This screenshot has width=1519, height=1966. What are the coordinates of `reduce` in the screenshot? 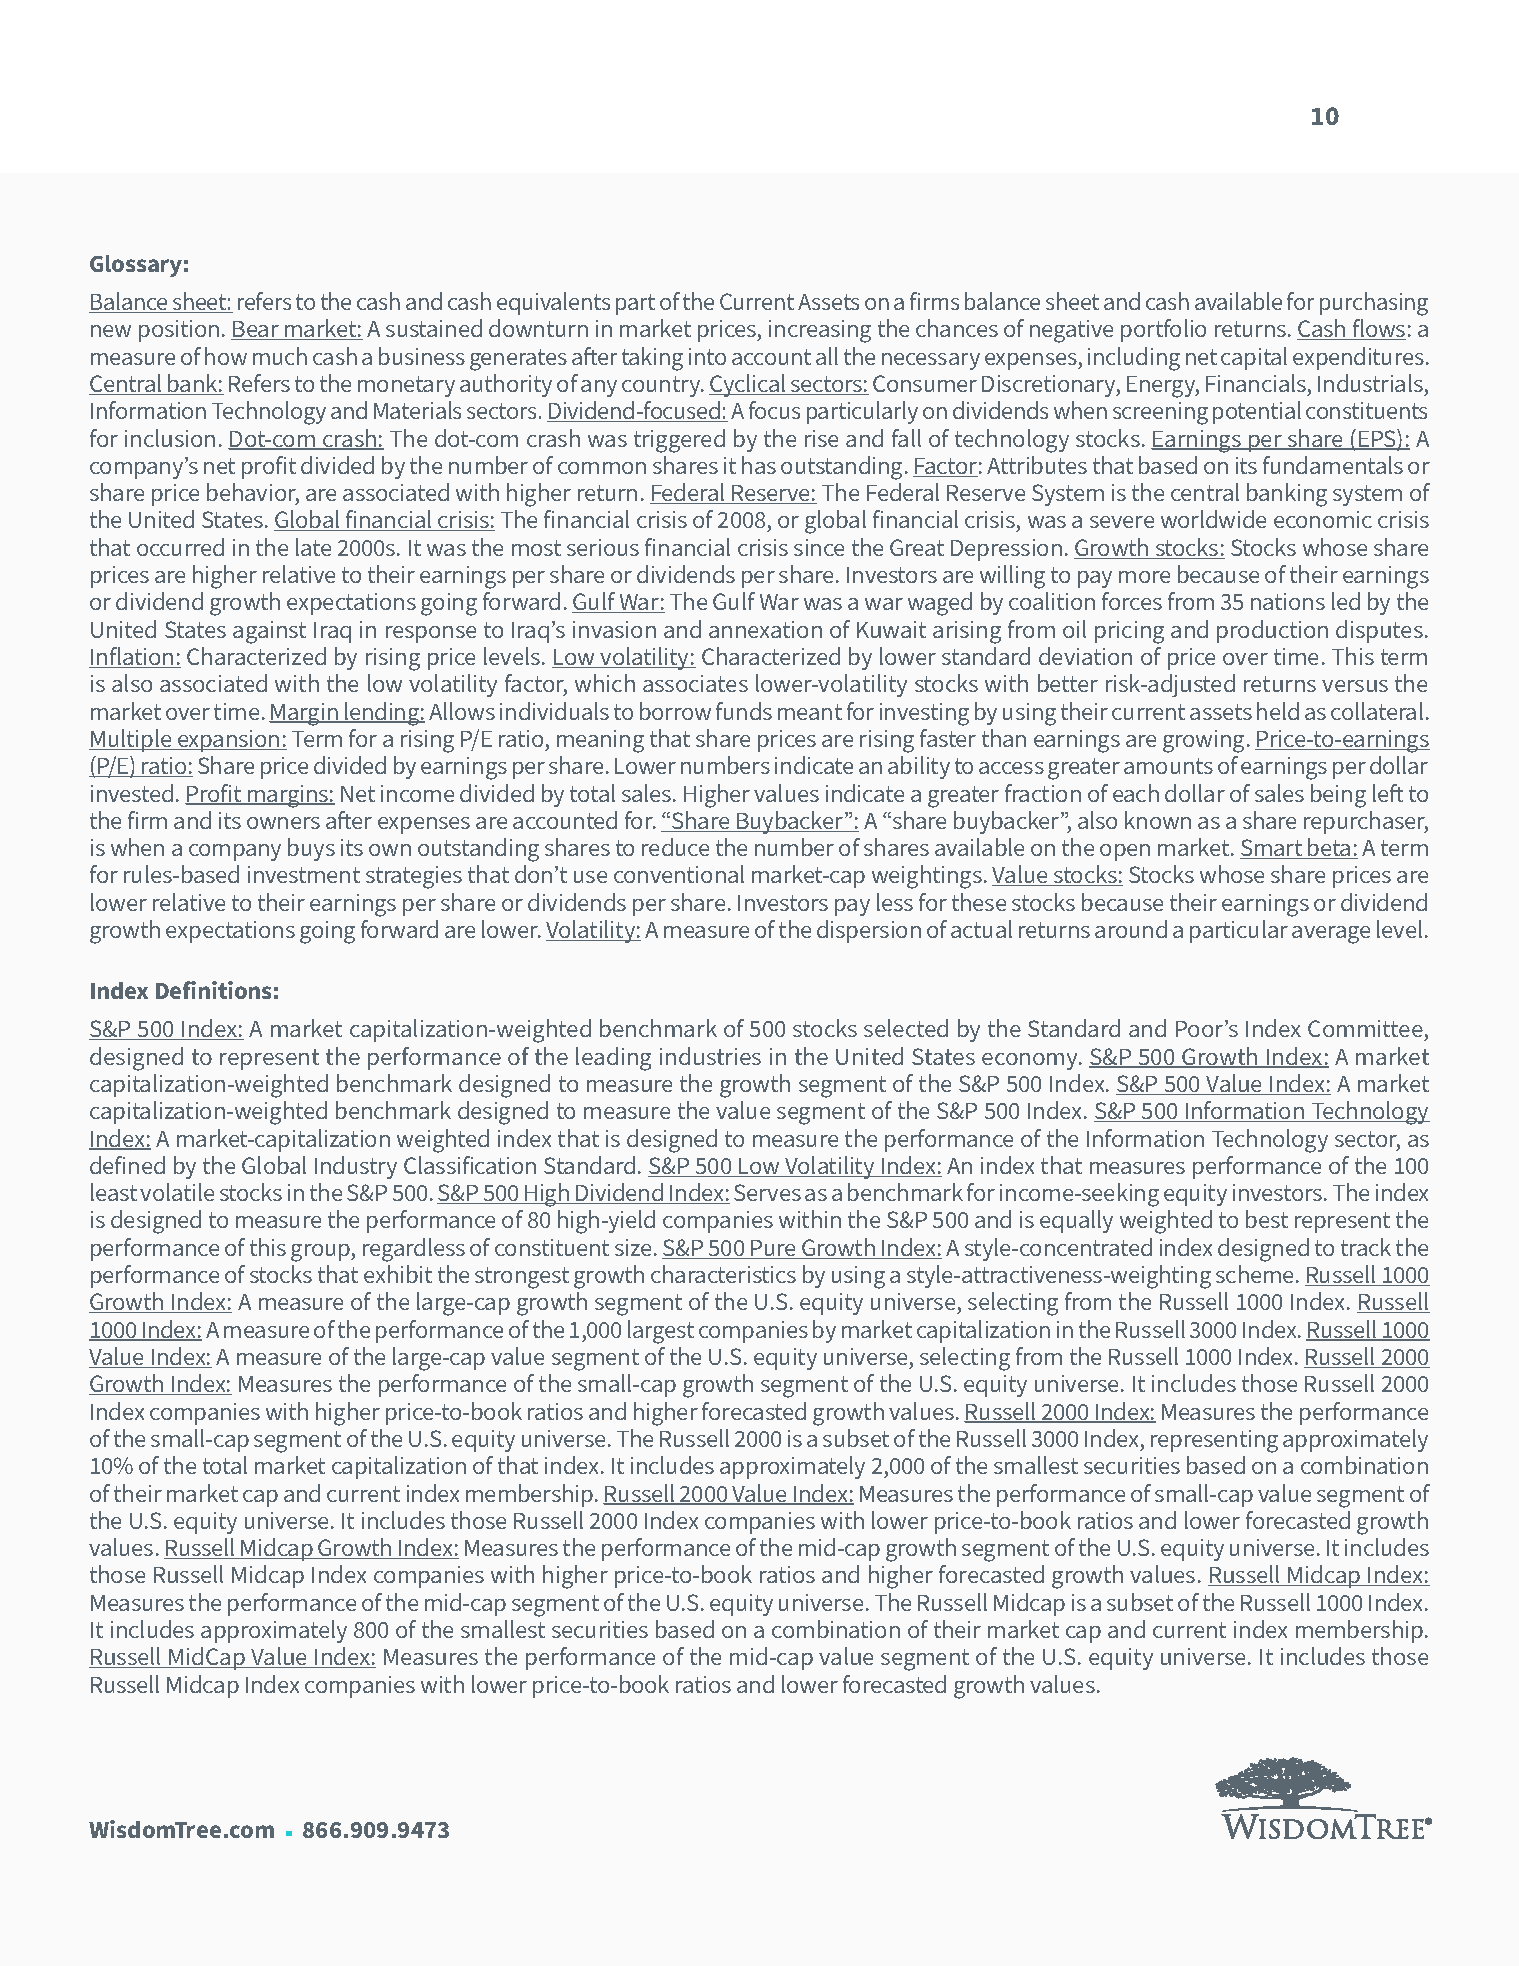 It's located at (675, 847).
